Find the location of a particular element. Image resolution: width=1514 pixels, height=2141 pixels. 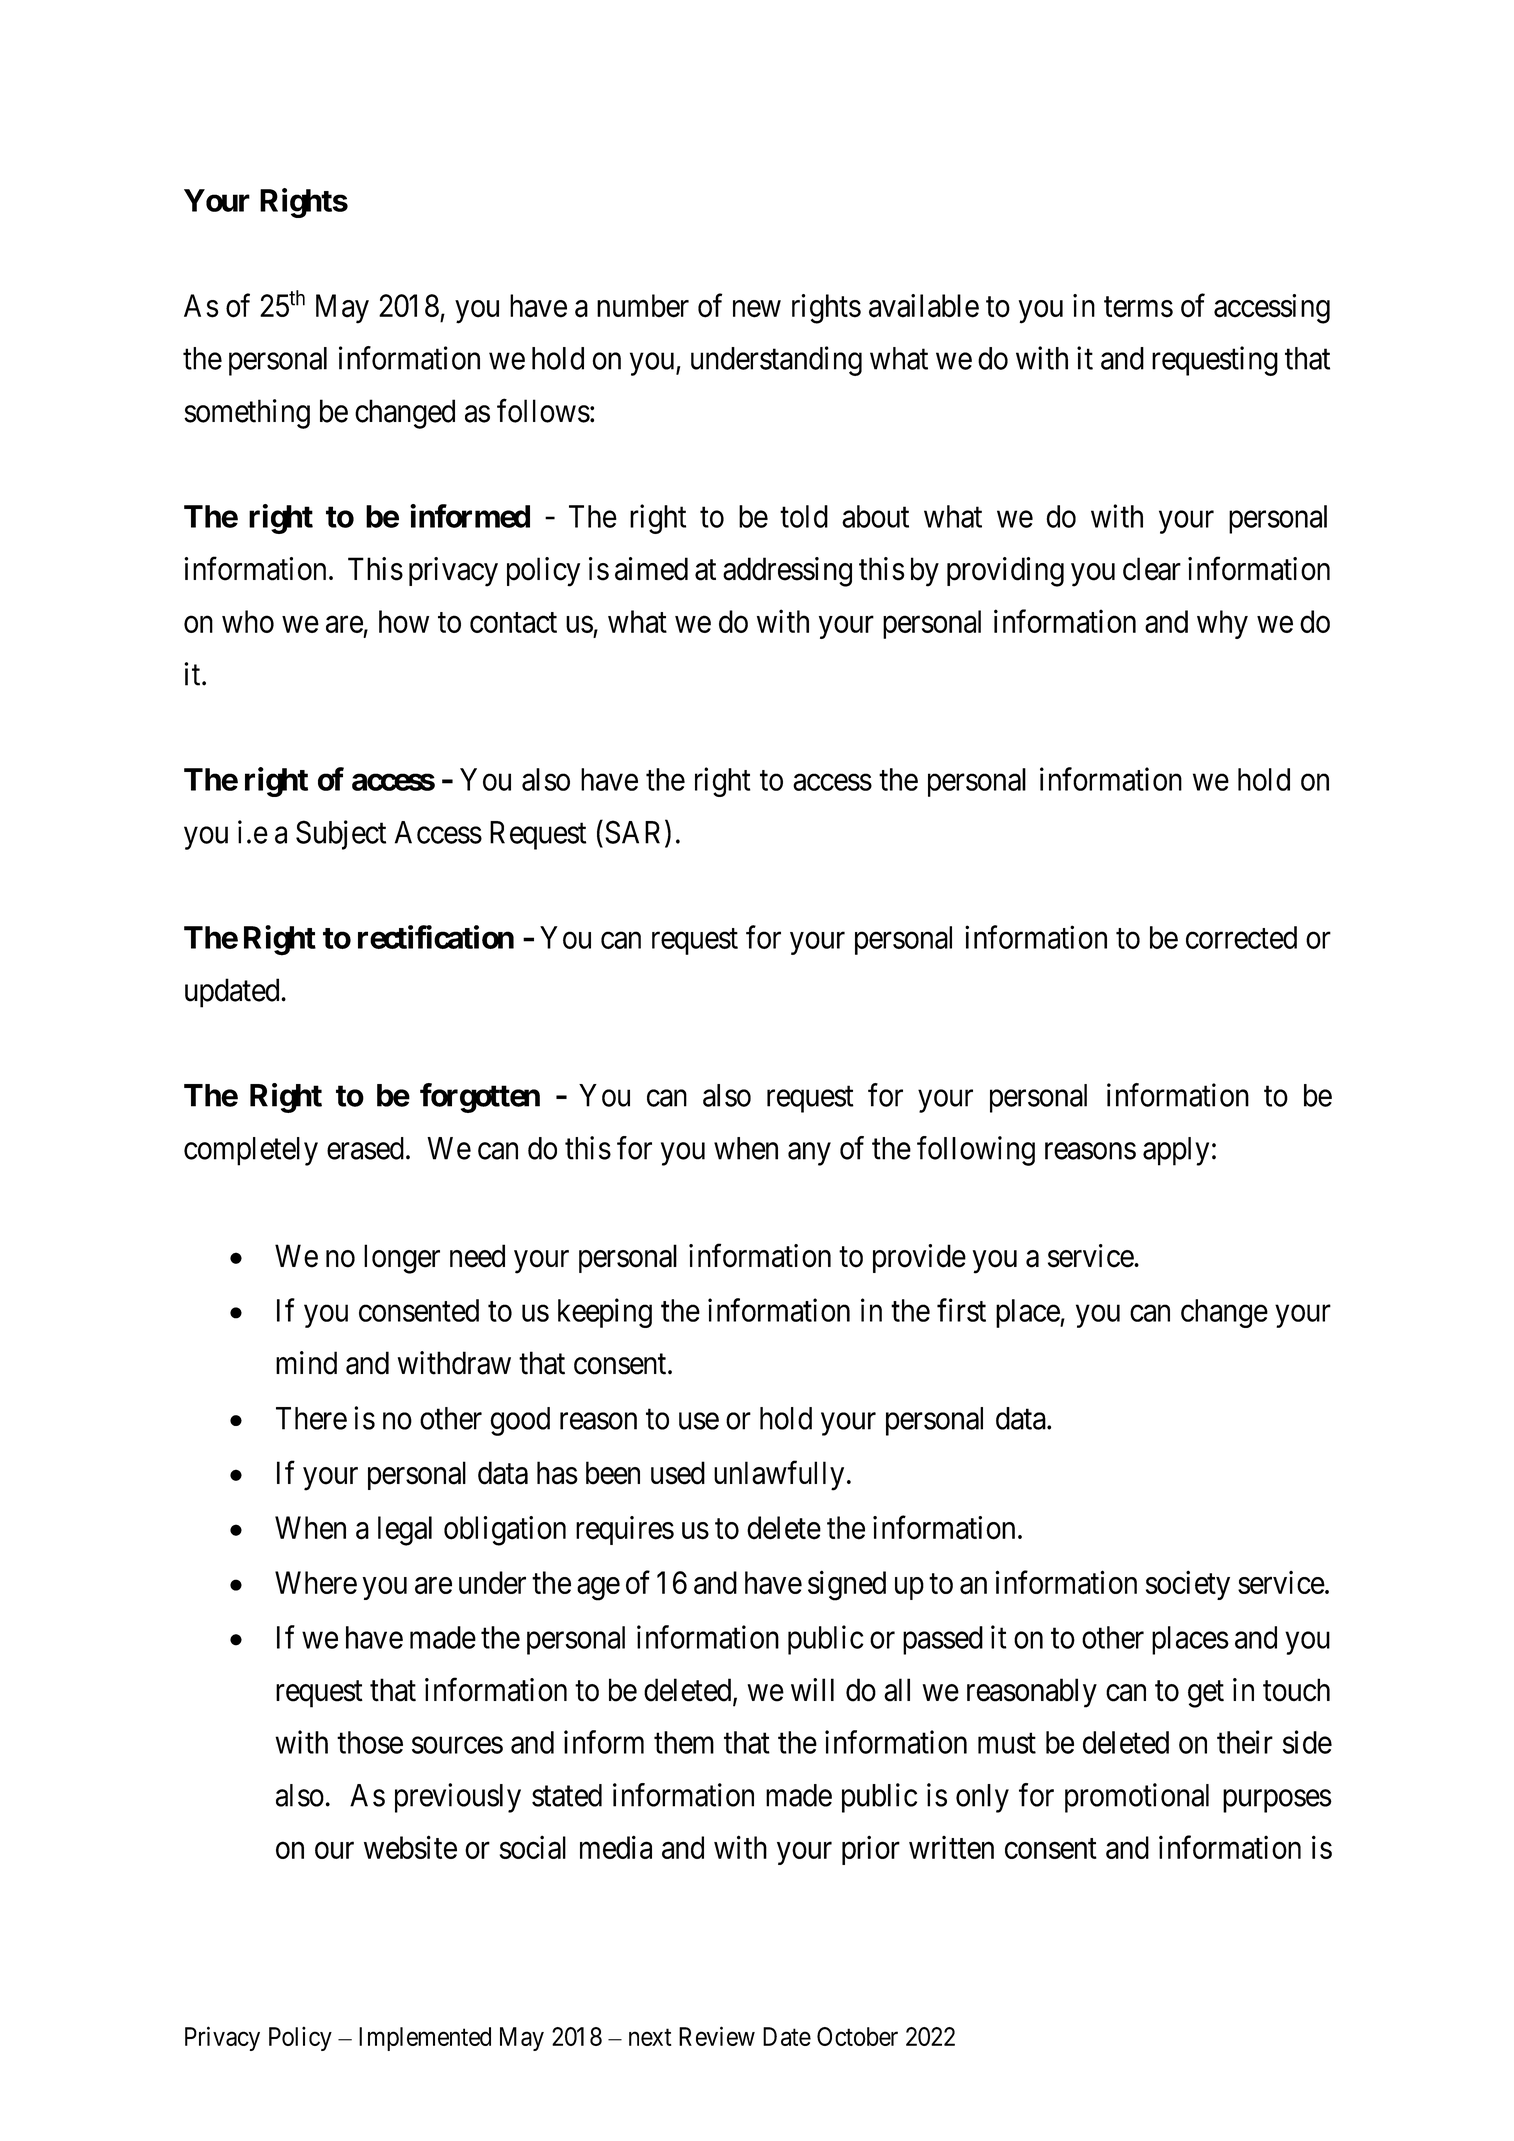

Implemented is located at coordinates (425, 2039).
